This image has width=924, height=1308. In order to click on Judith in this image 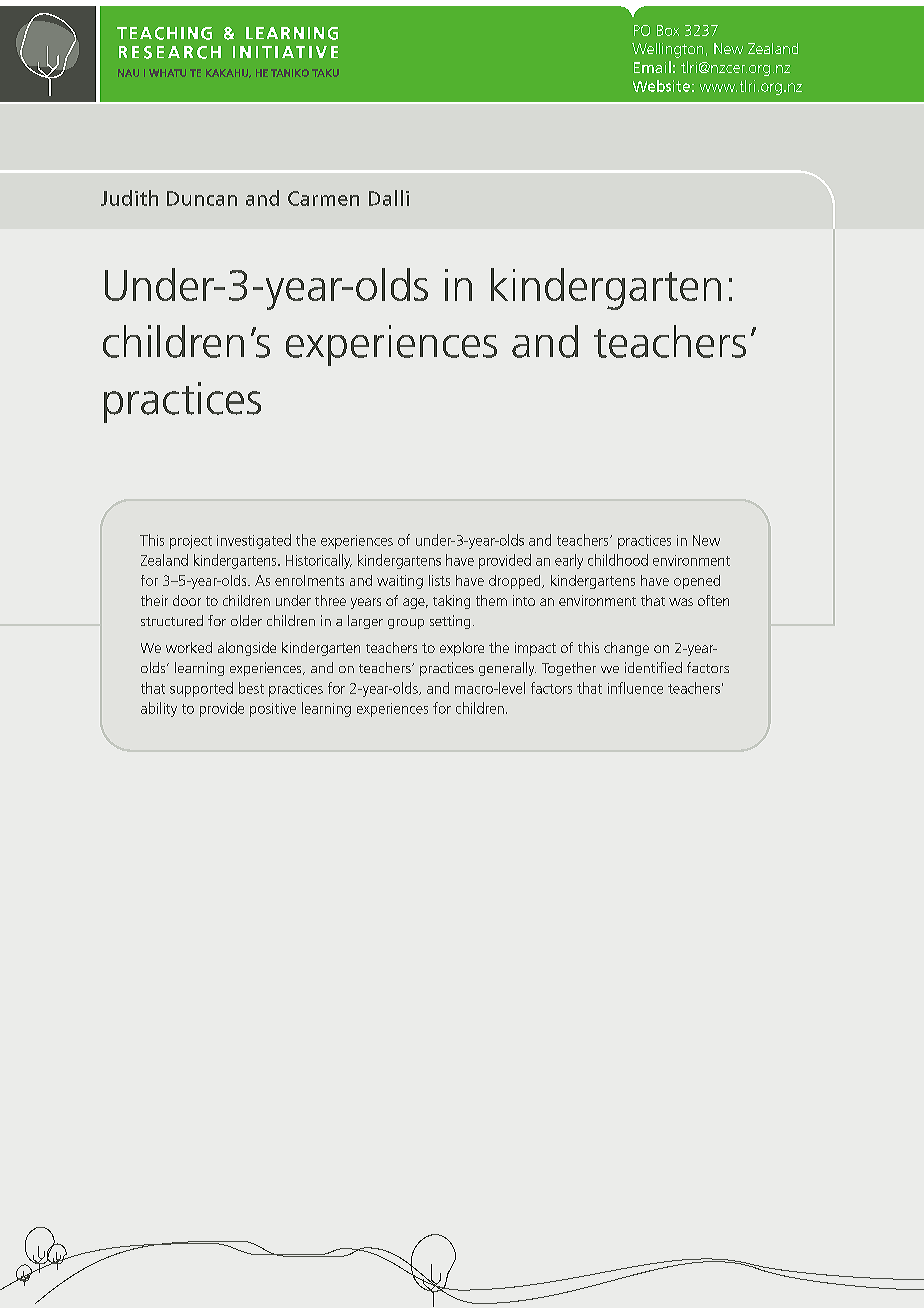, I will do `click(129, 198)`.
